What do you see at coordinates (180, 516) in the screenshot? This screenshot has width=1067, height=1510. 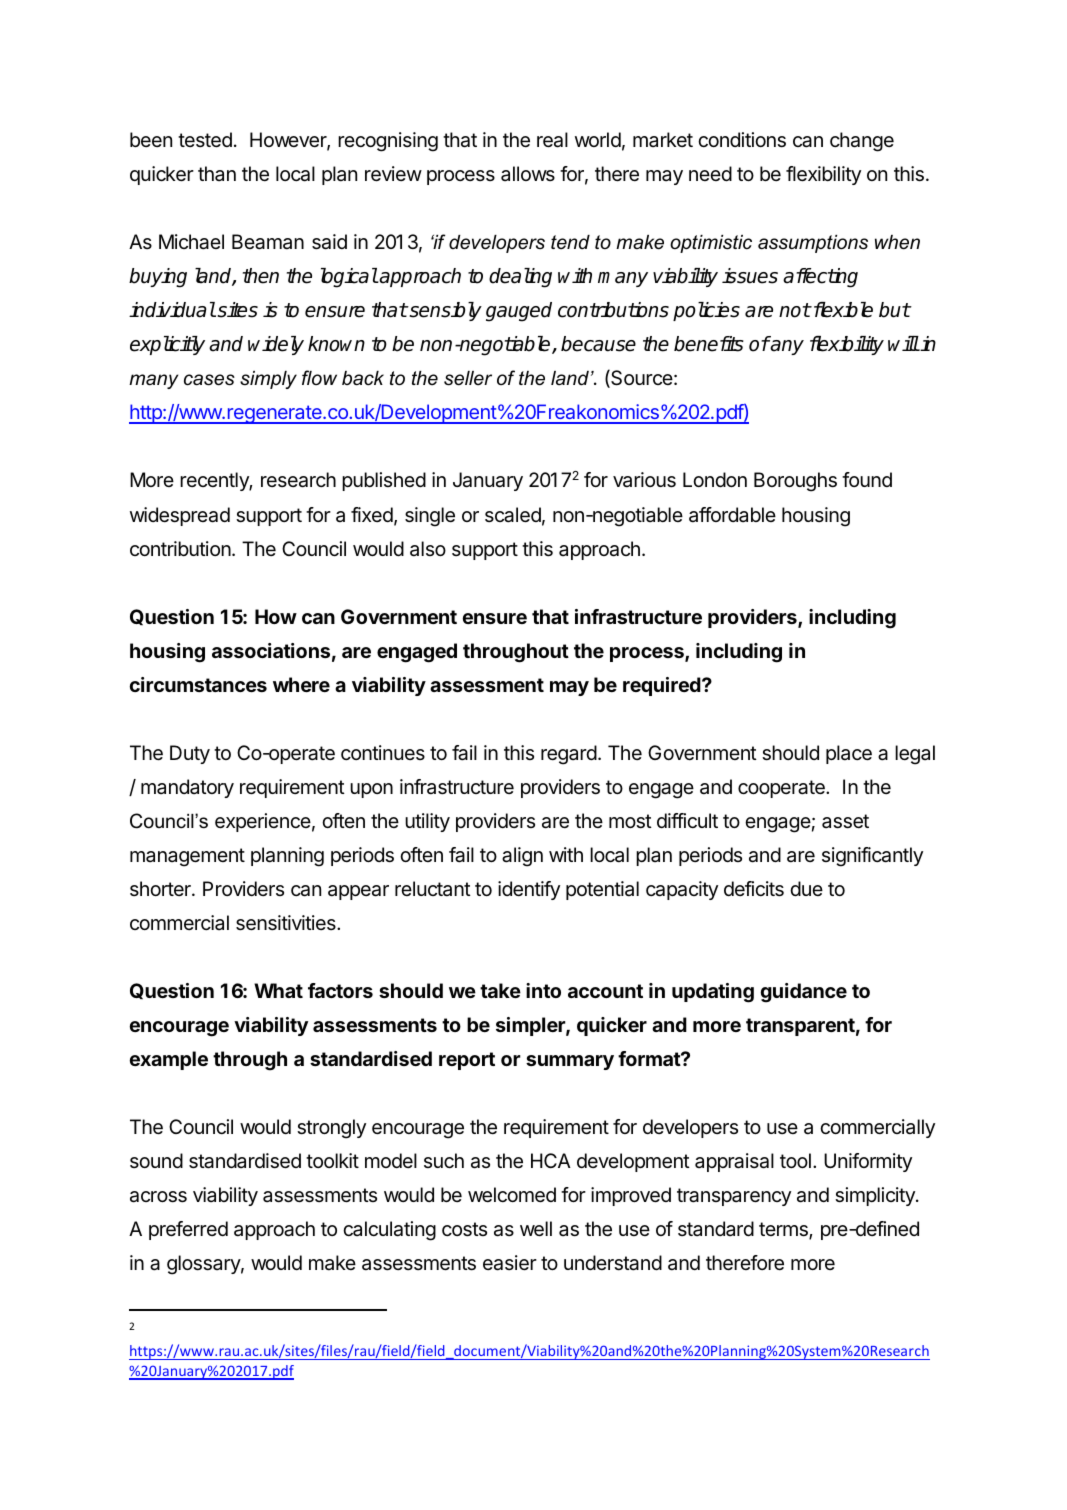 I see `widespread` at bounding box center [180, 516].
